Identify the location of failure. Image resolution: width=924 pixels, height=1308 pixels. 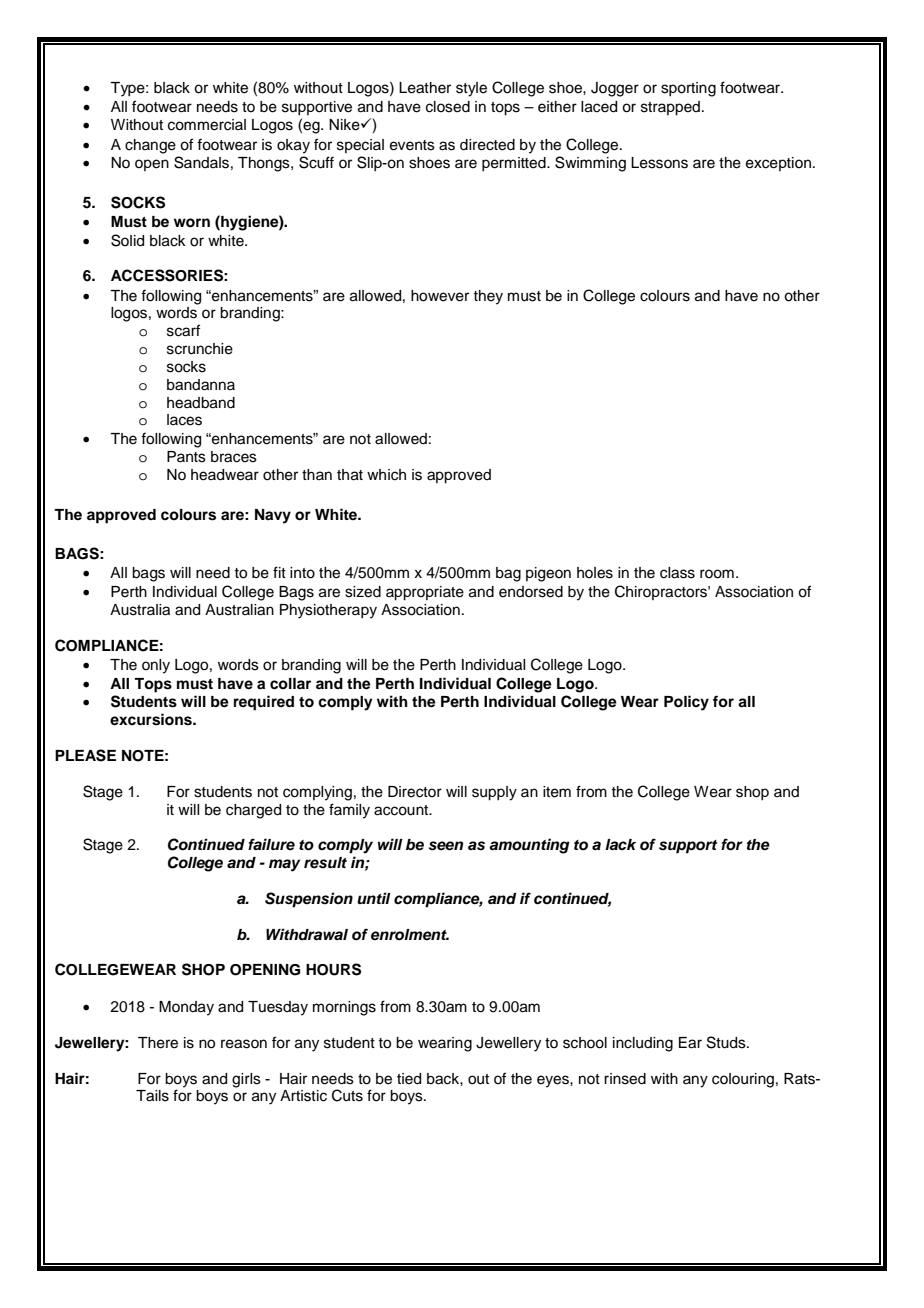
(271, 844).
